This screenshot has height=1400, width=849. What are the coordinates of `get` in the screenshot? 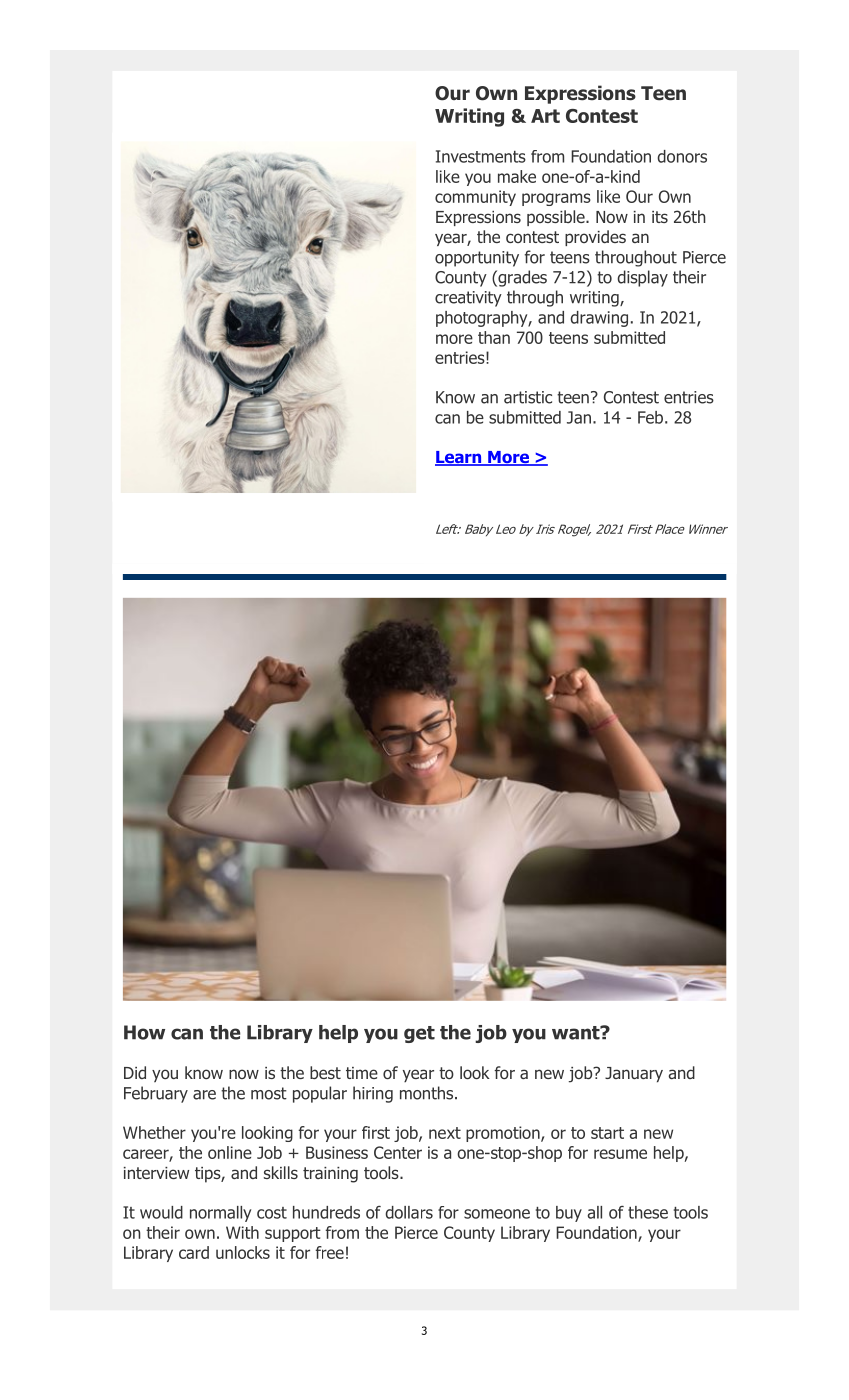 It's located at (419, 1034).
